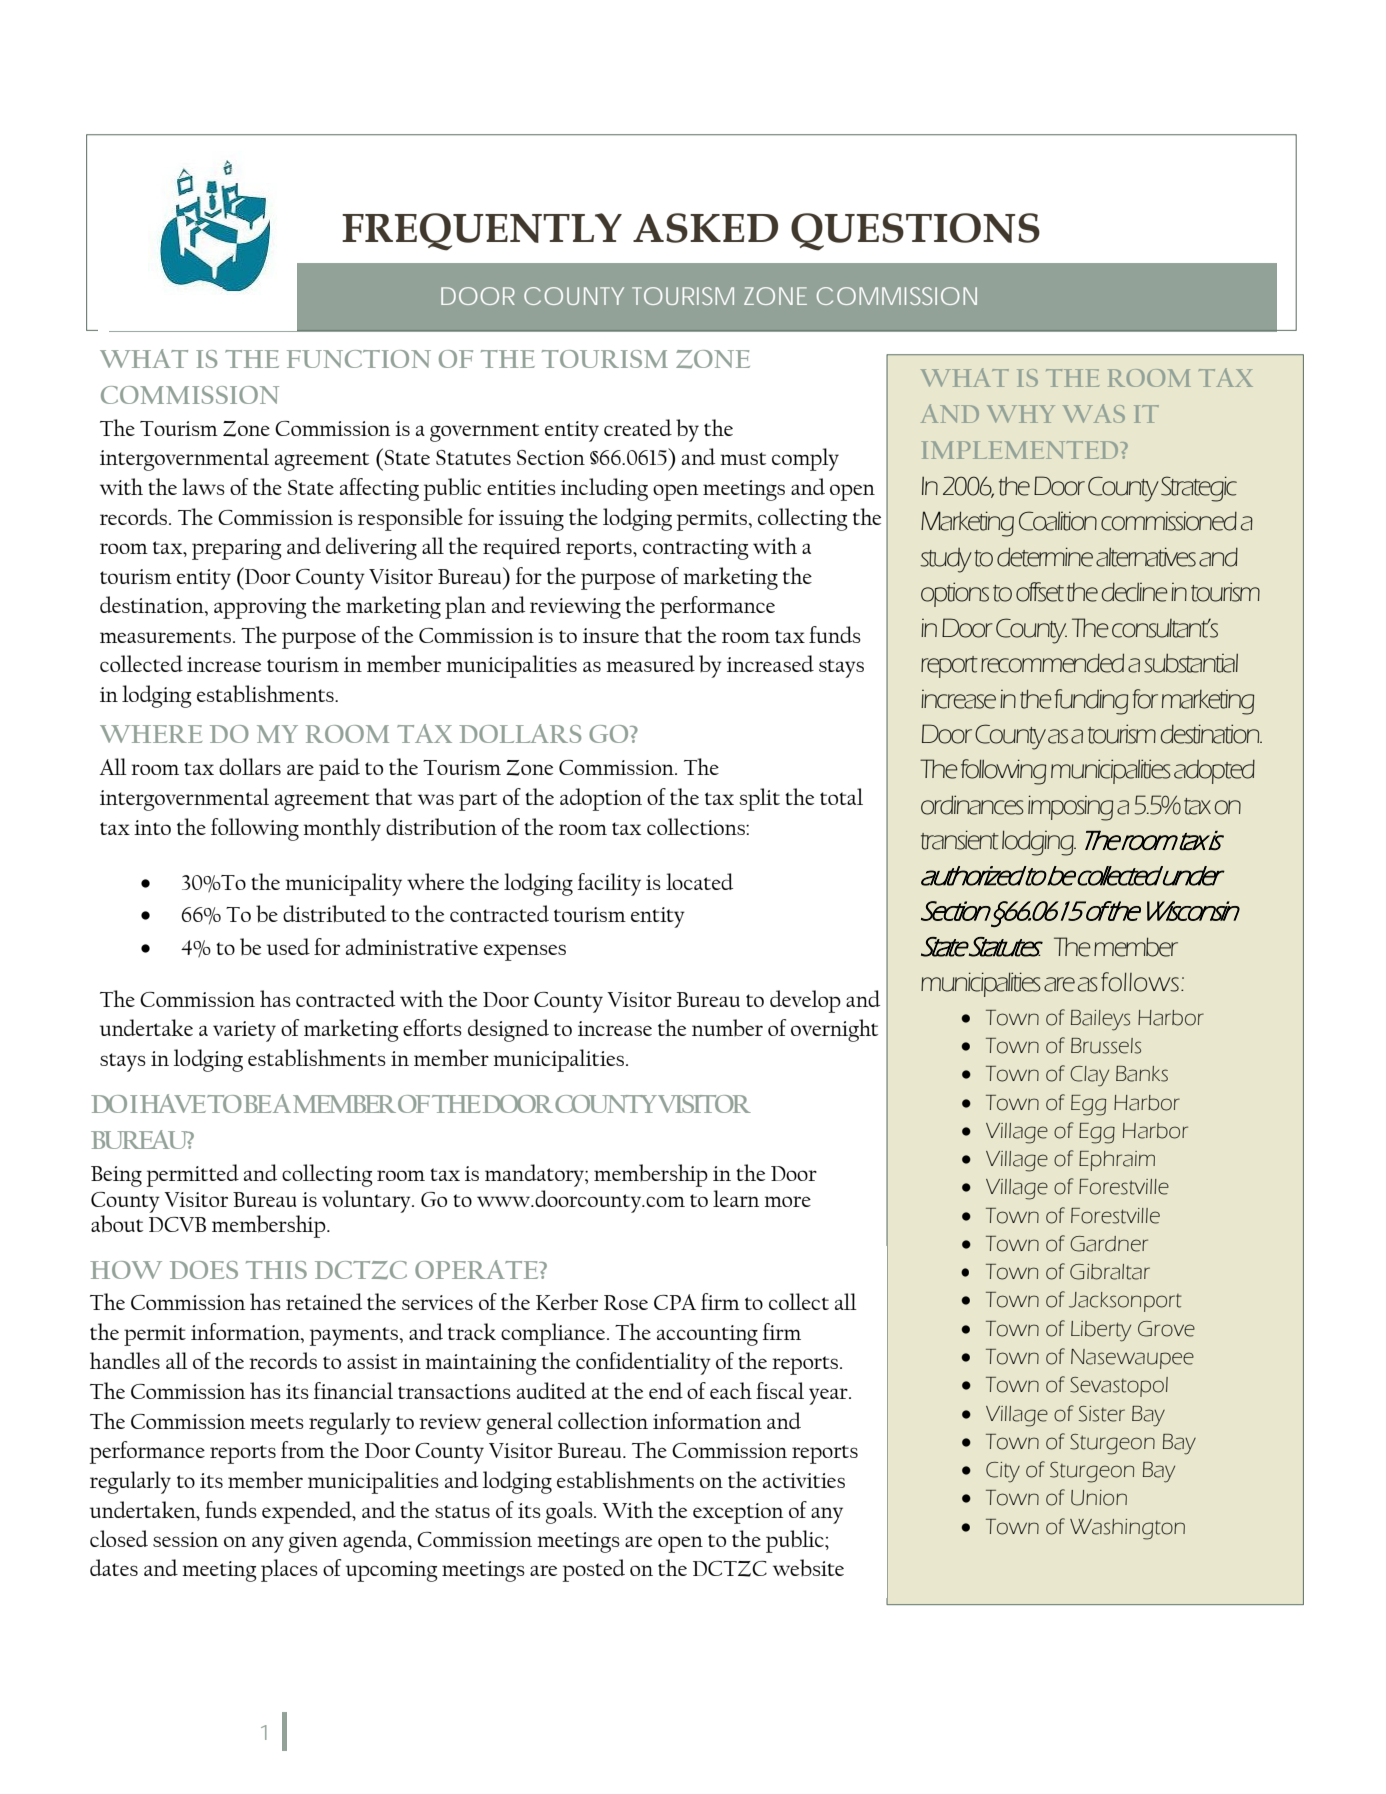 Image resolution: width=1386 pixels, height=1794 pixels. I want to click on THIS, so click(276, 1270).
